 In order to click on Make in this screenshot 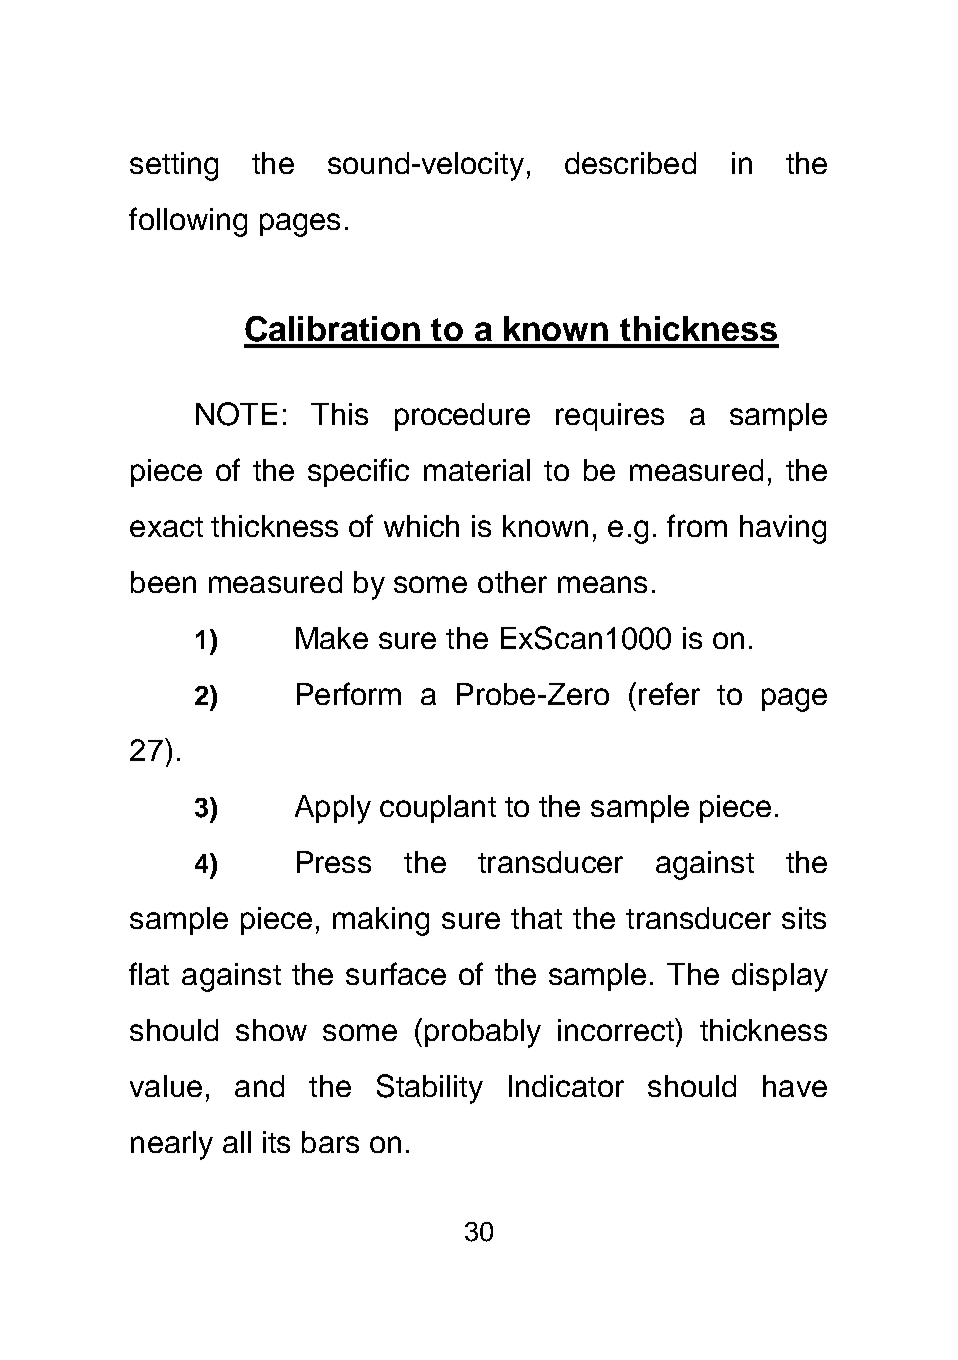, I will do `click(332, 638)`.
